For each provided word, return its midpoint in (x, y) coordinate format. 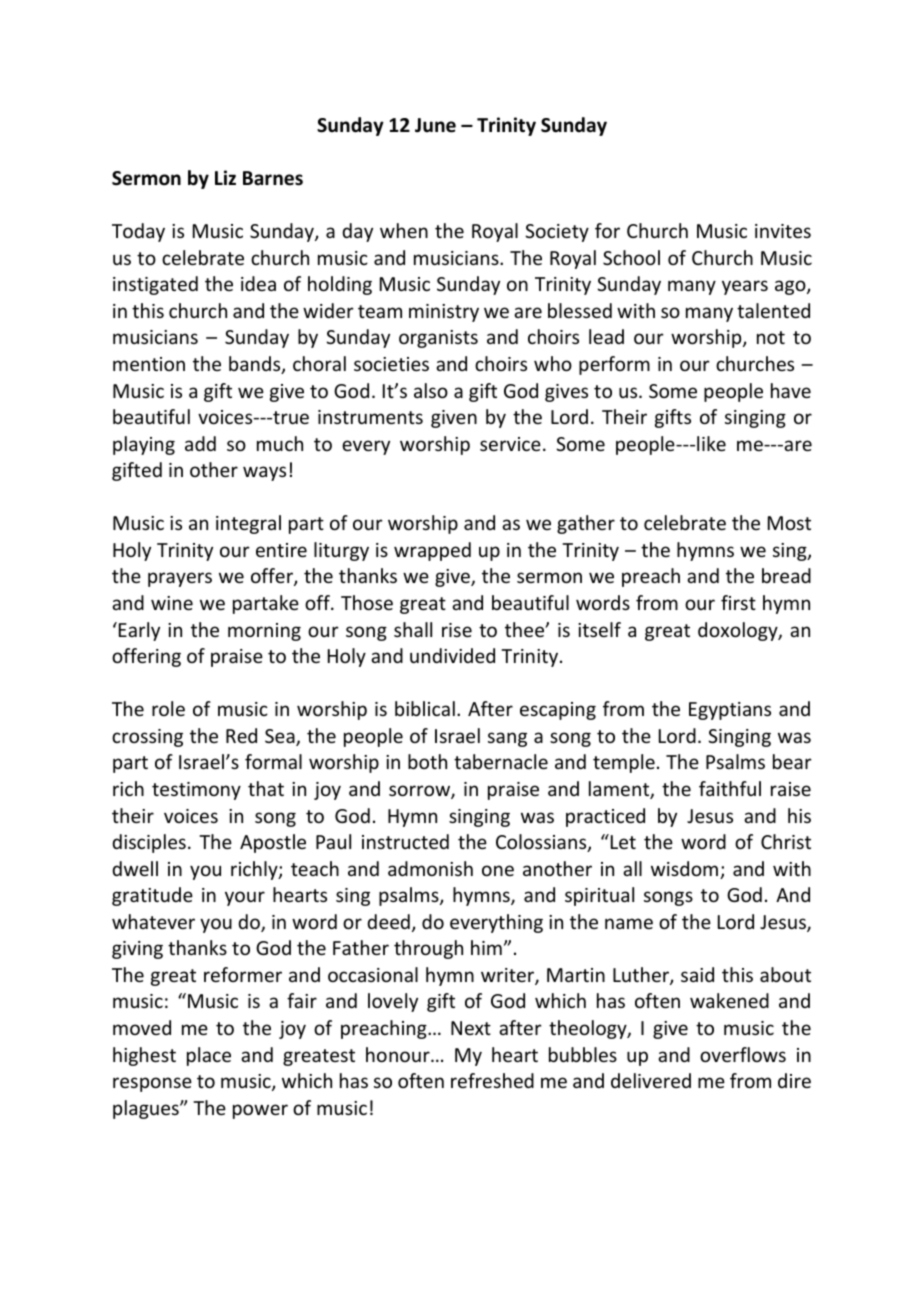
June (435, 125)
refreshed (492, 1080)
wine (172, 603)
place (209, 1056)
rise (457, 630)
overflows (743, 1054)
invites (783, 231)
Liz (225, 177)
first (738, 602)
